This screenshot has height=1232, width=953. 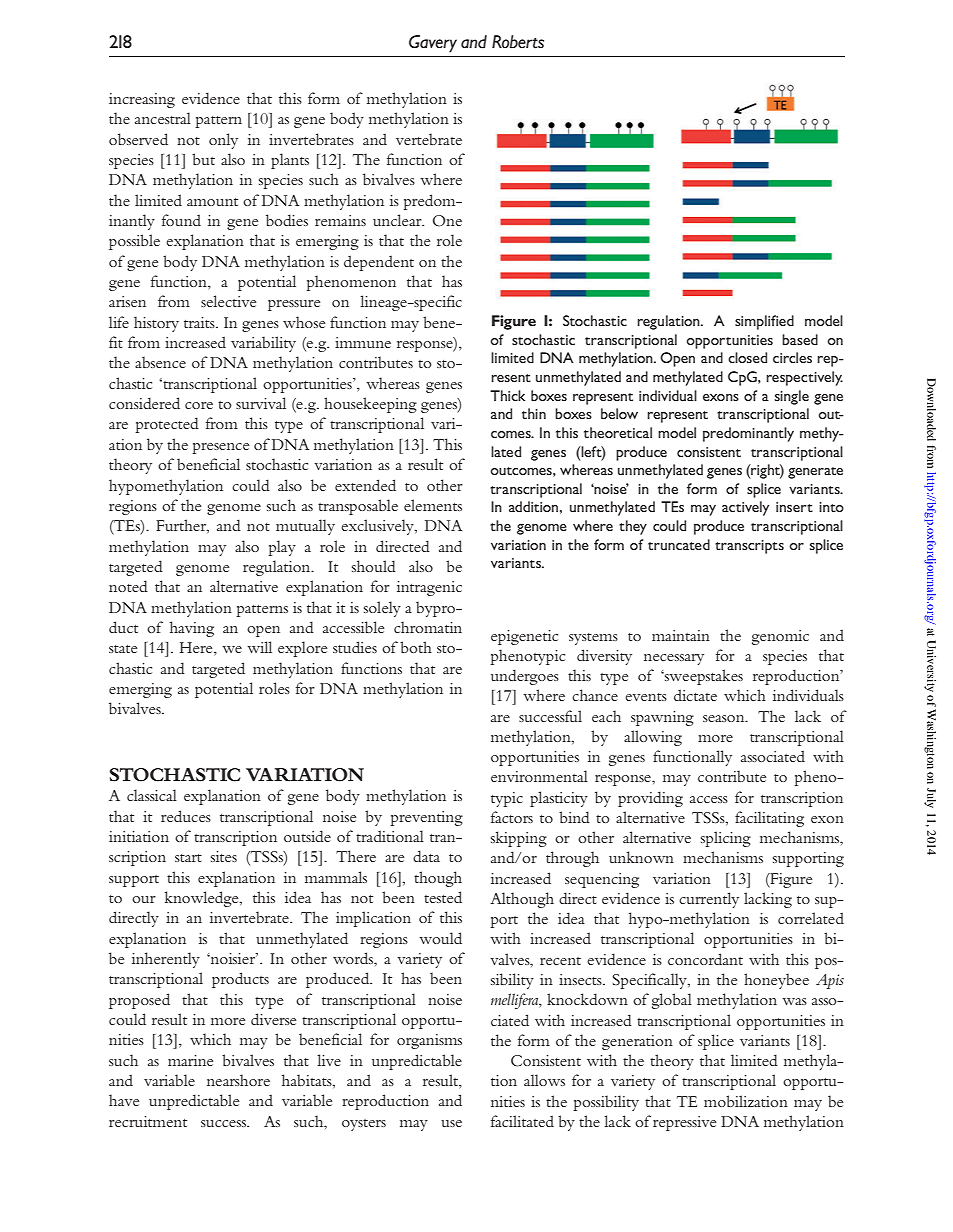 I want to click on repressive, so click(x=684, y=1123).
